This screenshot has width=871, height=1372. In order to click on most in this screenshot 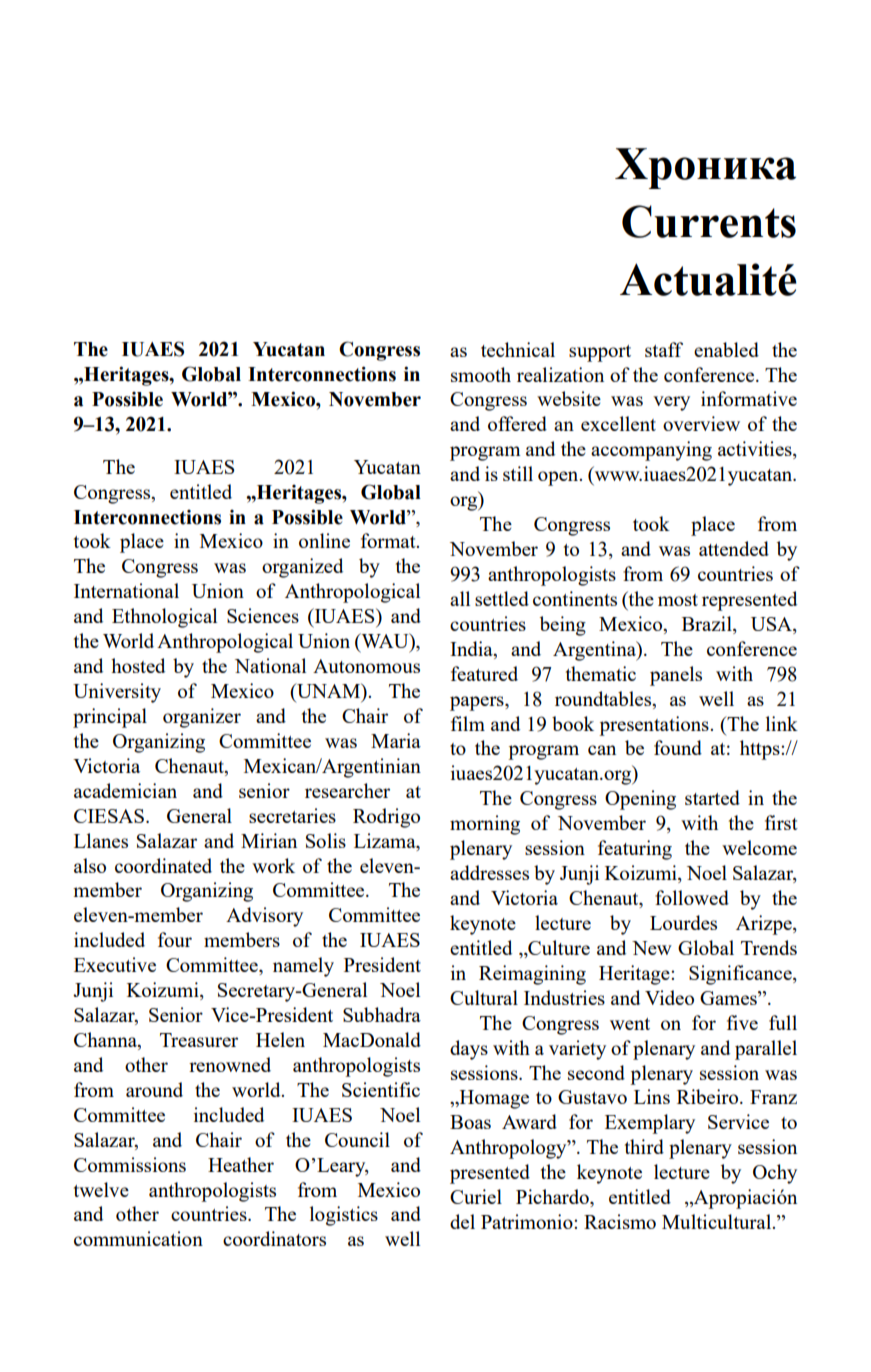, I will do `click(678, 600)`.
